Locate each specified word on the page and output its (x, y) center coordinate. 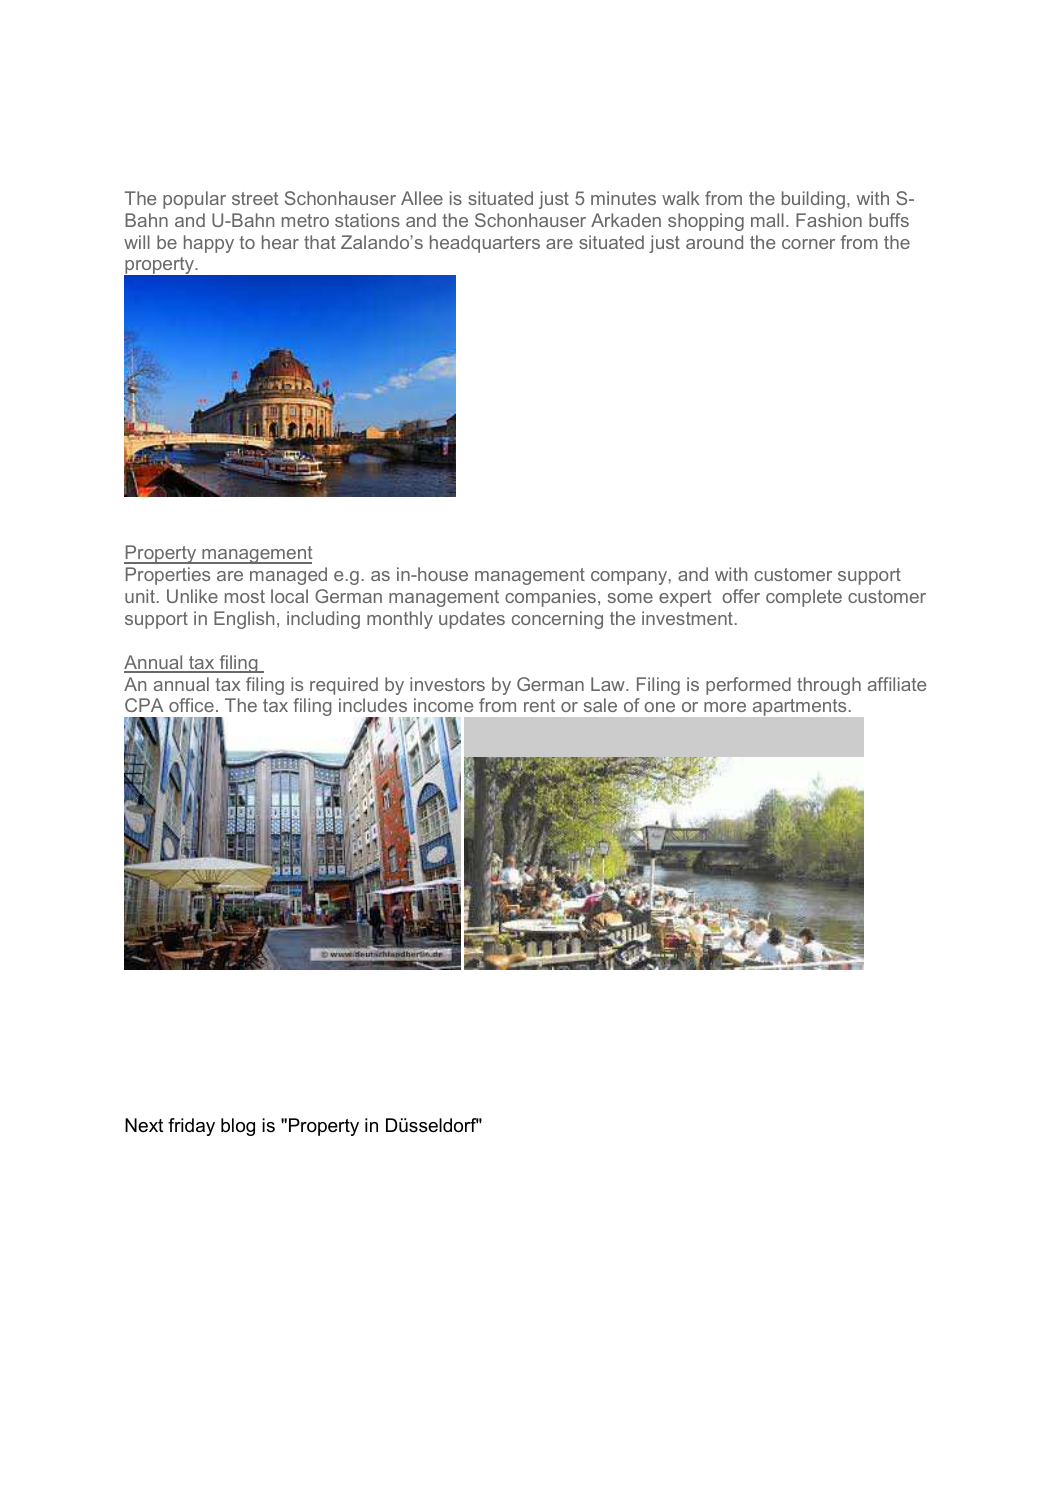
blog (238, 1127)
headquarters (485, 244)
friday (191, 1127)
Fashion (829, 220)
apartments (799, 707)
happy (209, 244)
